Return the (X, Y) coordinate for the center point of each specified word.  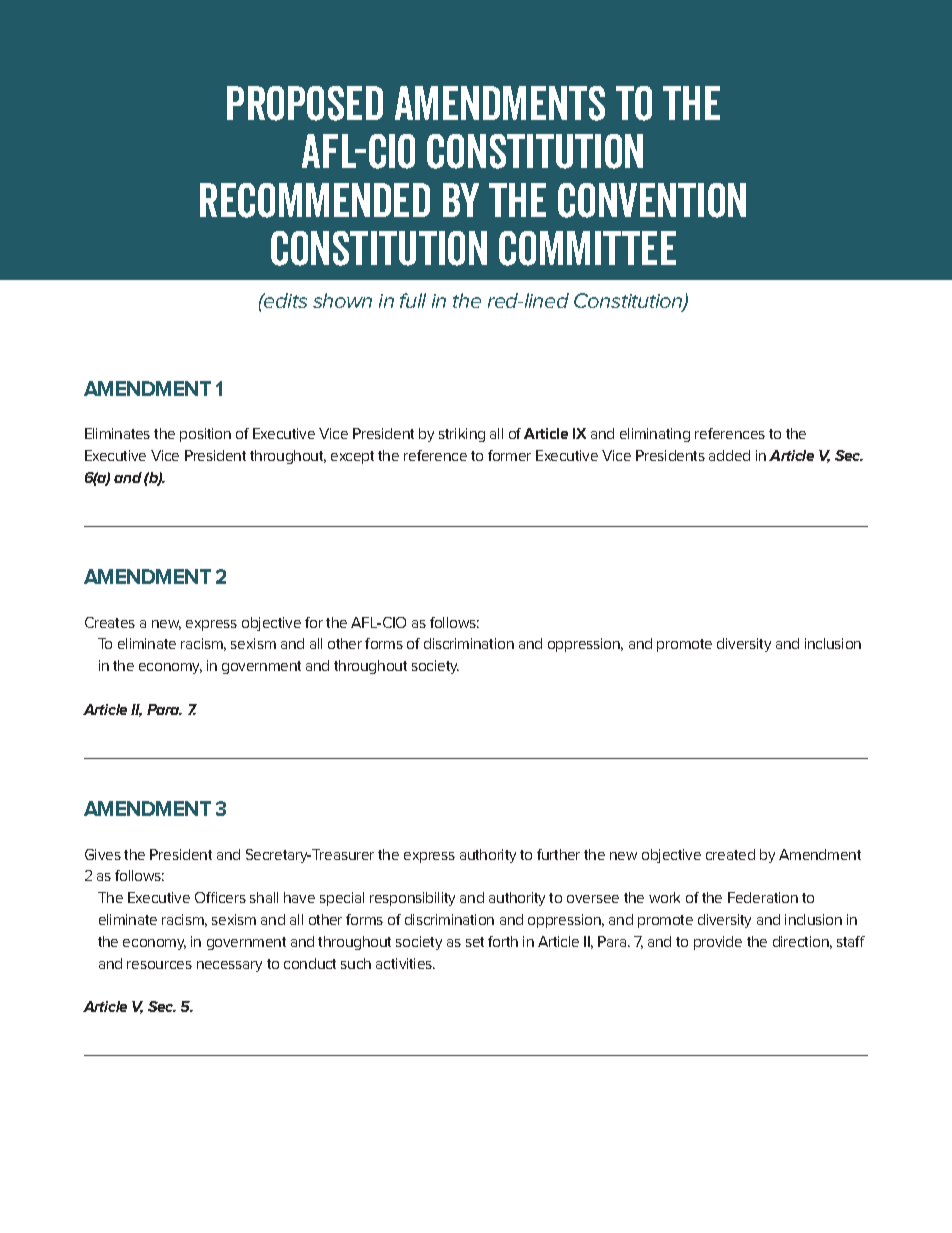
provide (718, 943)
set (475, 942)
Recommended (315, 200)
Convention (652, 200)
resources (159, 965)
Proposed (305, 103)
